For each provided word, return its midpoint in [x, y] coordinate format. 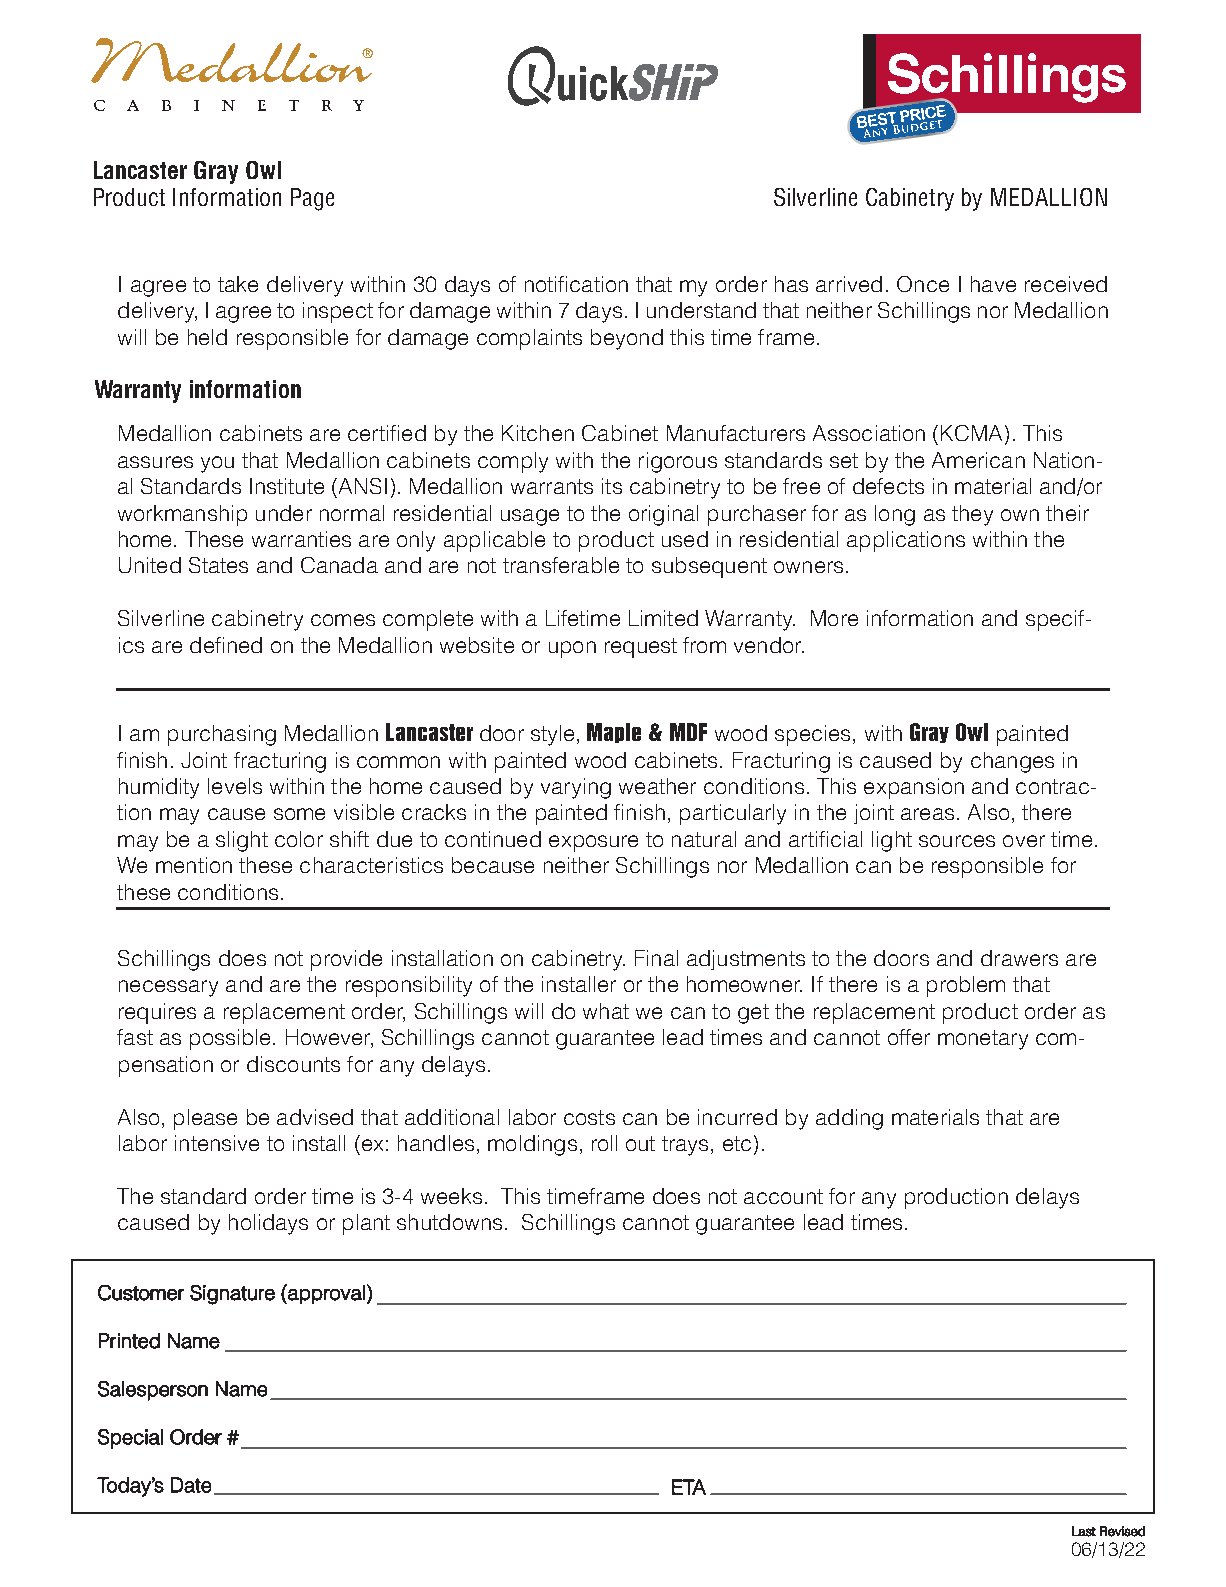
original [663, 515]
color [299, 839]
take [238, 284]
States [218, 565]
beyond [627, 339]
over [1024, 841]
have [993, 284]
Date [191, 1485]
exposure [593, 843]
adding [849, 1119]
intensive [217, 1143]
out [640, 1143]
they [972, 515]
